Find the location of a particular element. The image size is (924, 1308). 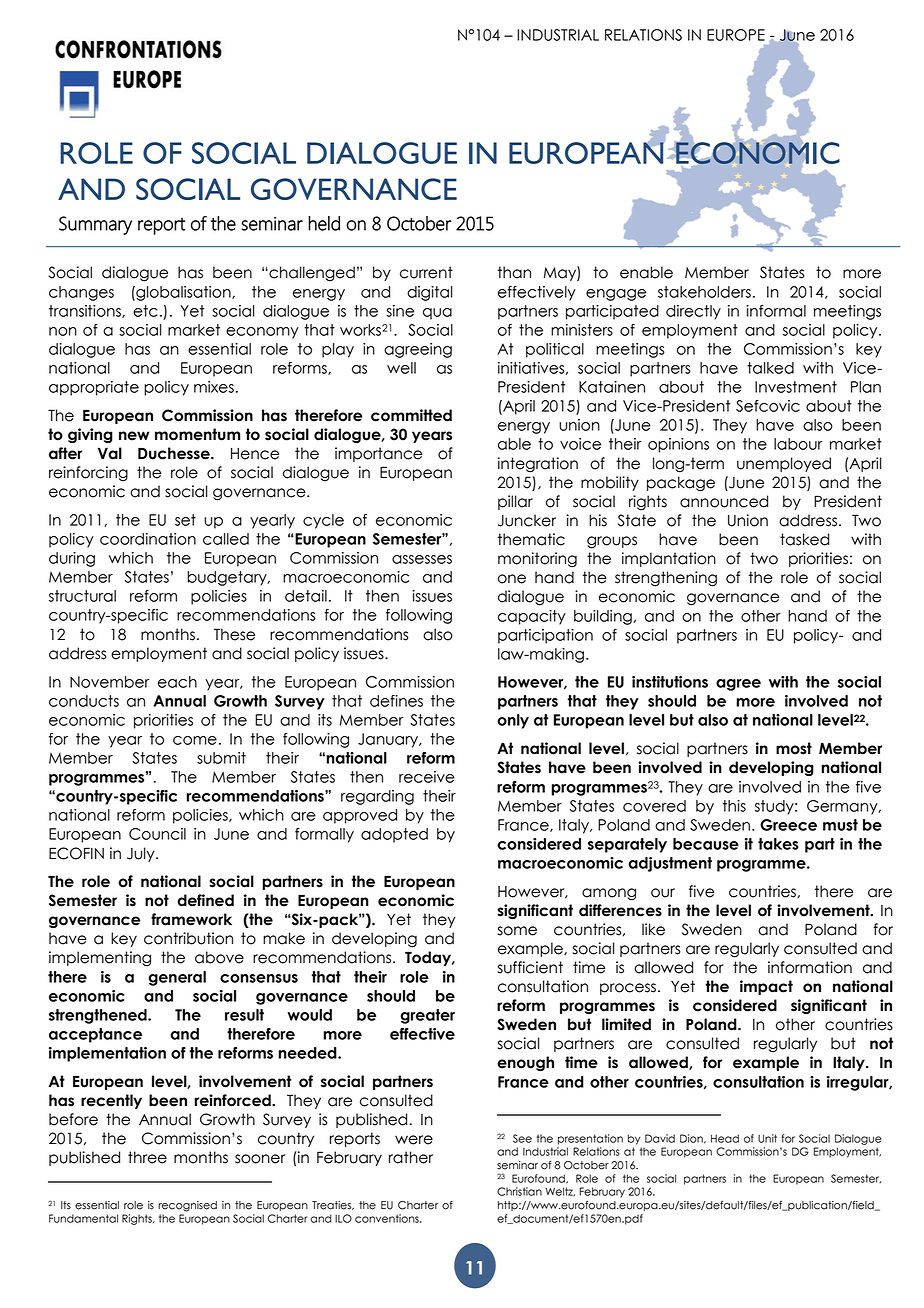

Christian is located at coordinates (519, 1191).
